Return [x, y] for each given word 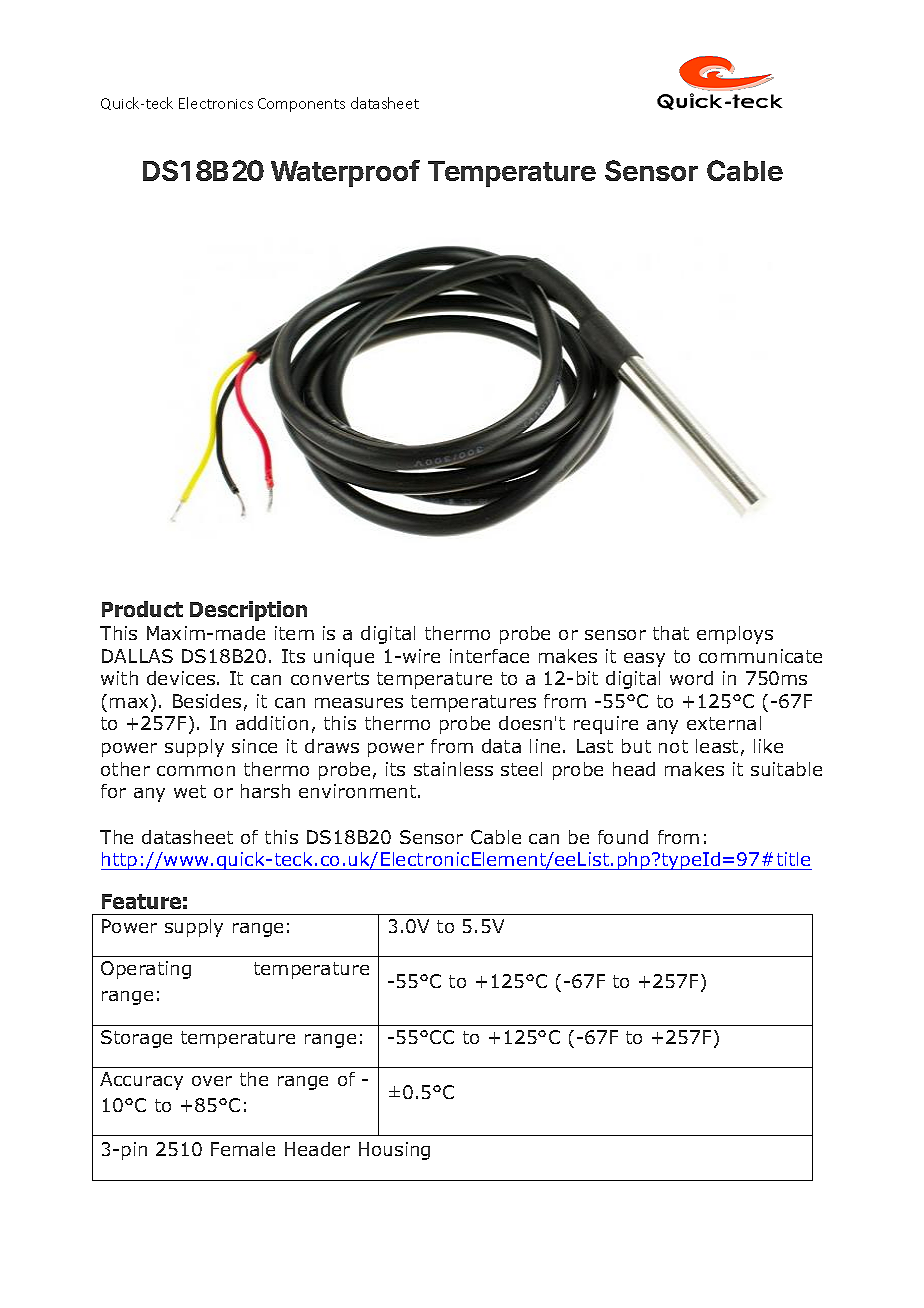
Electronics [216, 103]
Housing [394, 1151]
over [212, 1081]
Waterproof [345, 173]
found [623, 837]
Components [301, 105]
